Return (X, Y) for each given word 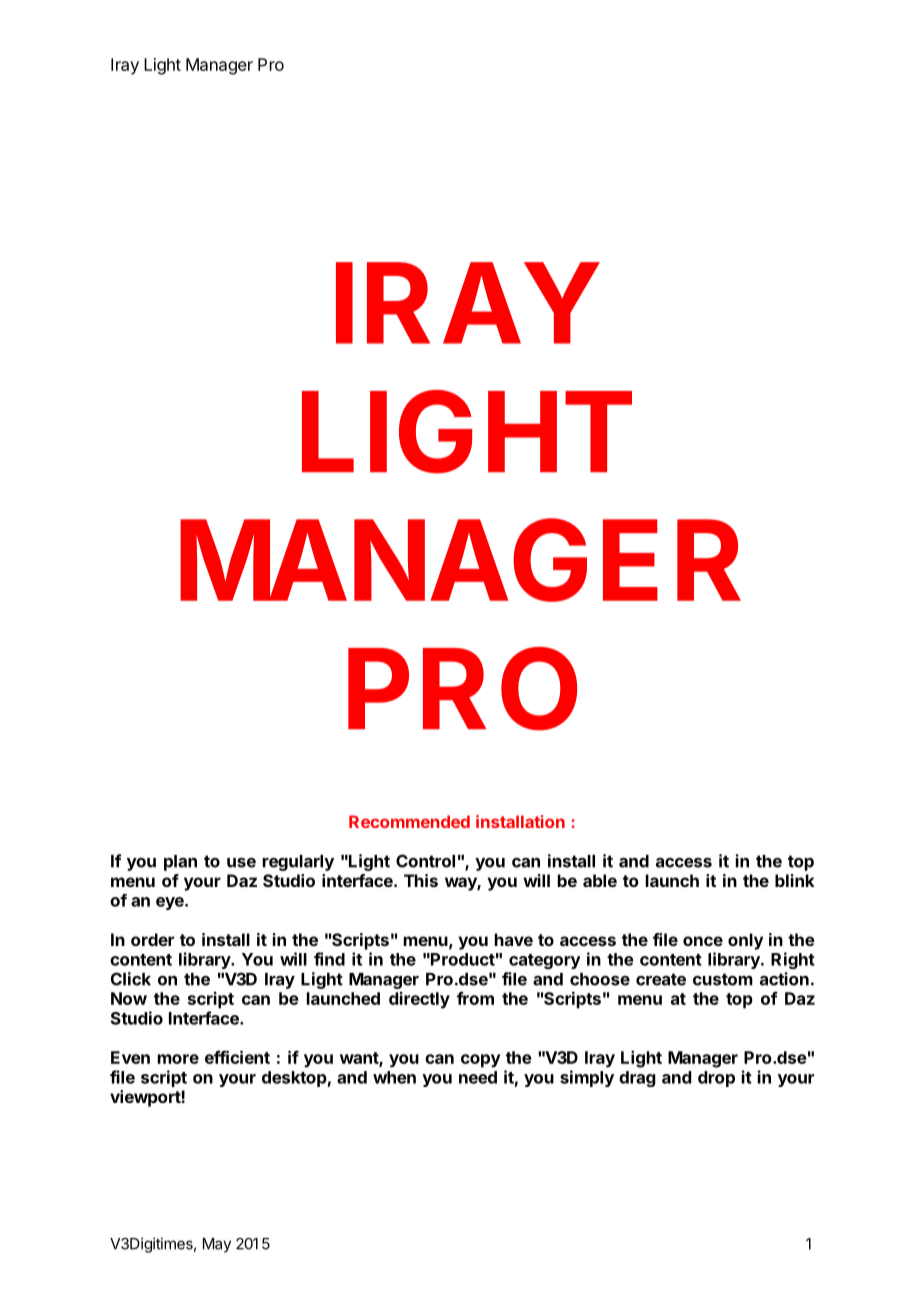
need (478, 1077)
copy (481, 1061)
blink (795, 880)
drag (637, 1079)
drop (716, 1079)
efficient (237, 1057)
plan (180, 863)
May (217, 1245)
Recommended (409, 821)
